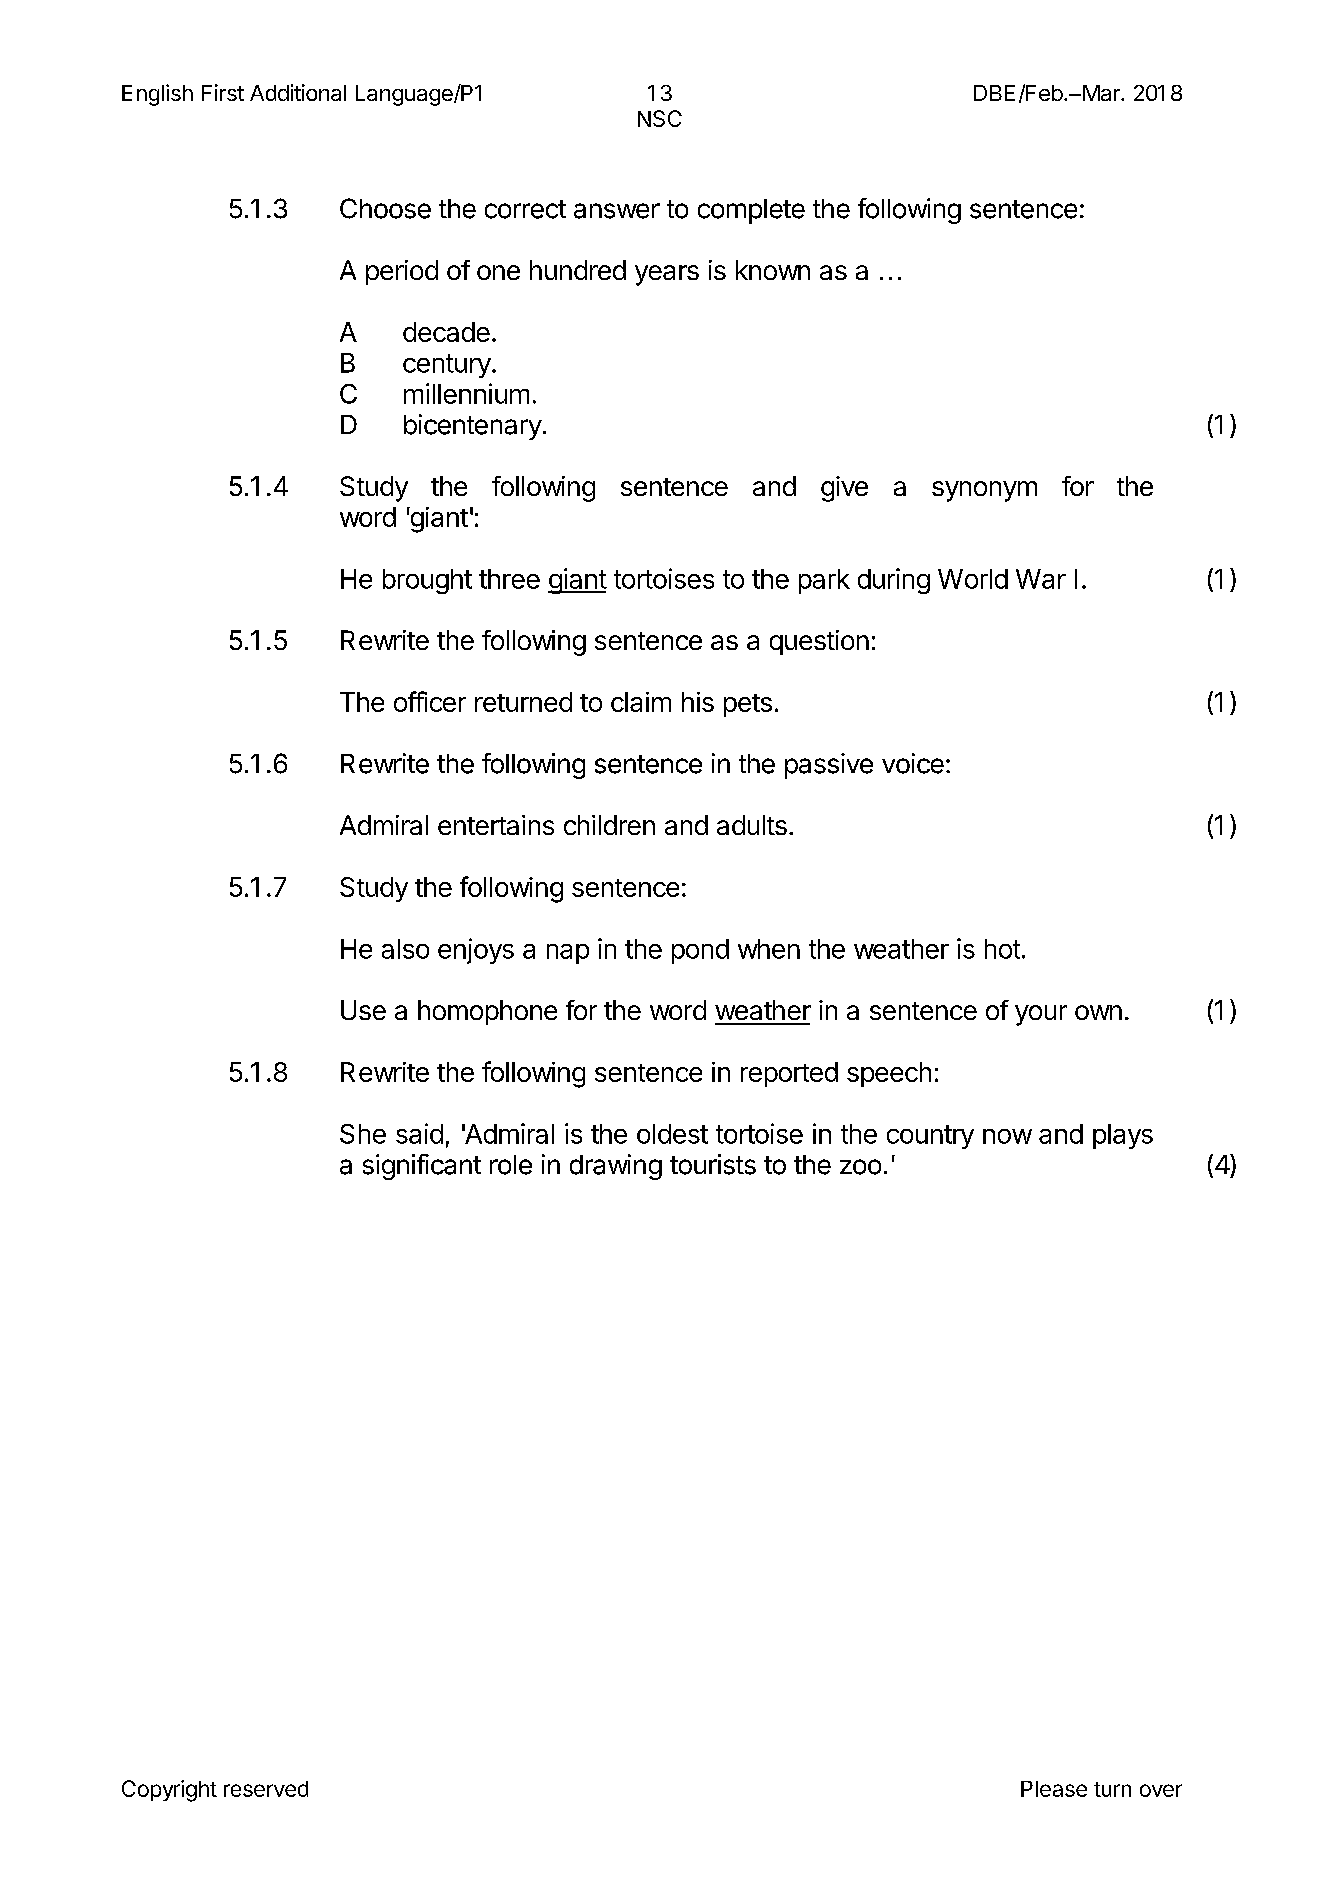 Image resolution: width=1331 pixels, height=1882 pixels. Describe the element at coordinates (641, 702) in the document. I see `claim` at that location.
